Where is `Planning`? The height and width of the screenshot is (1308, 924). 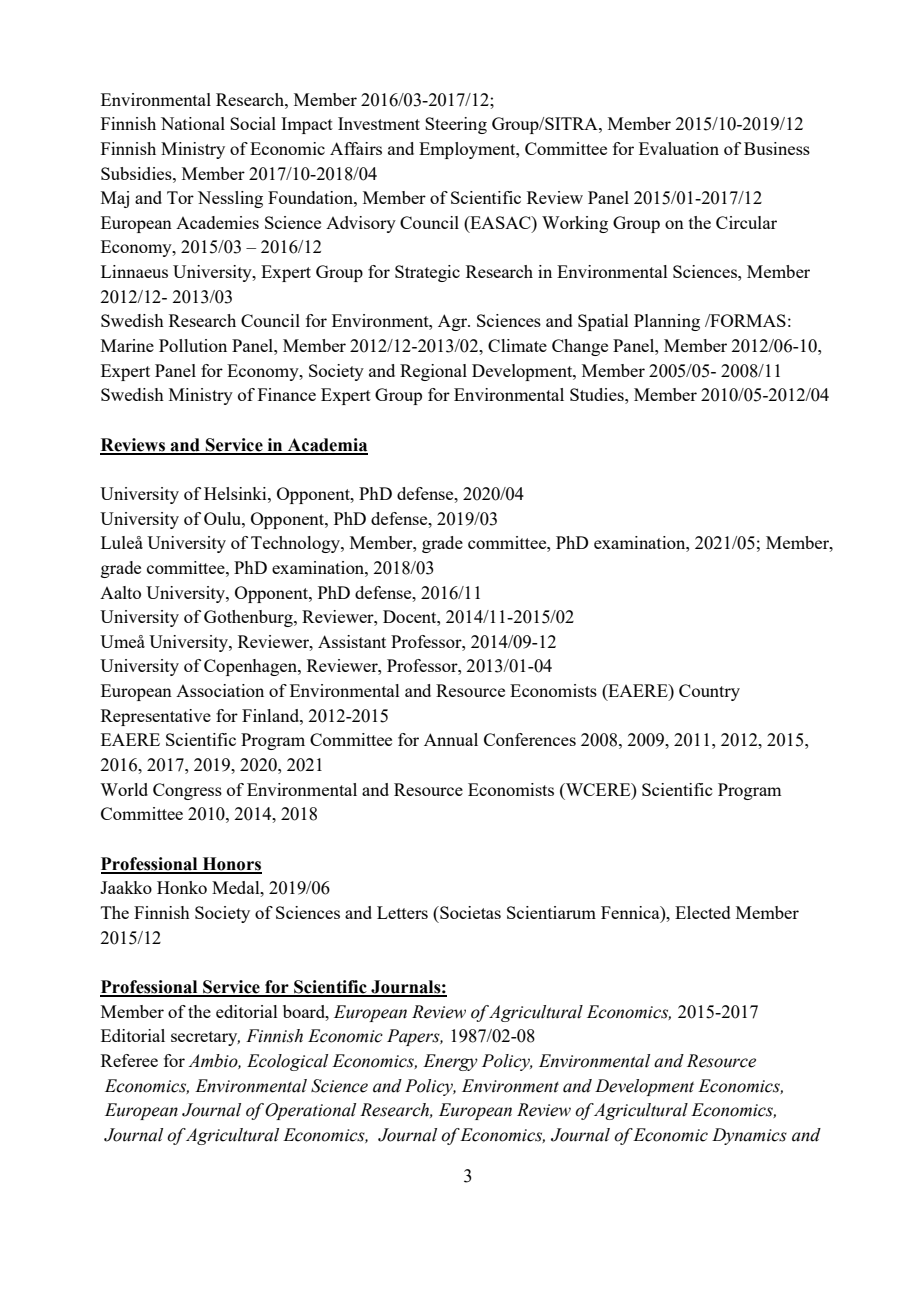
Planning is located at coordinates (667, 322).
